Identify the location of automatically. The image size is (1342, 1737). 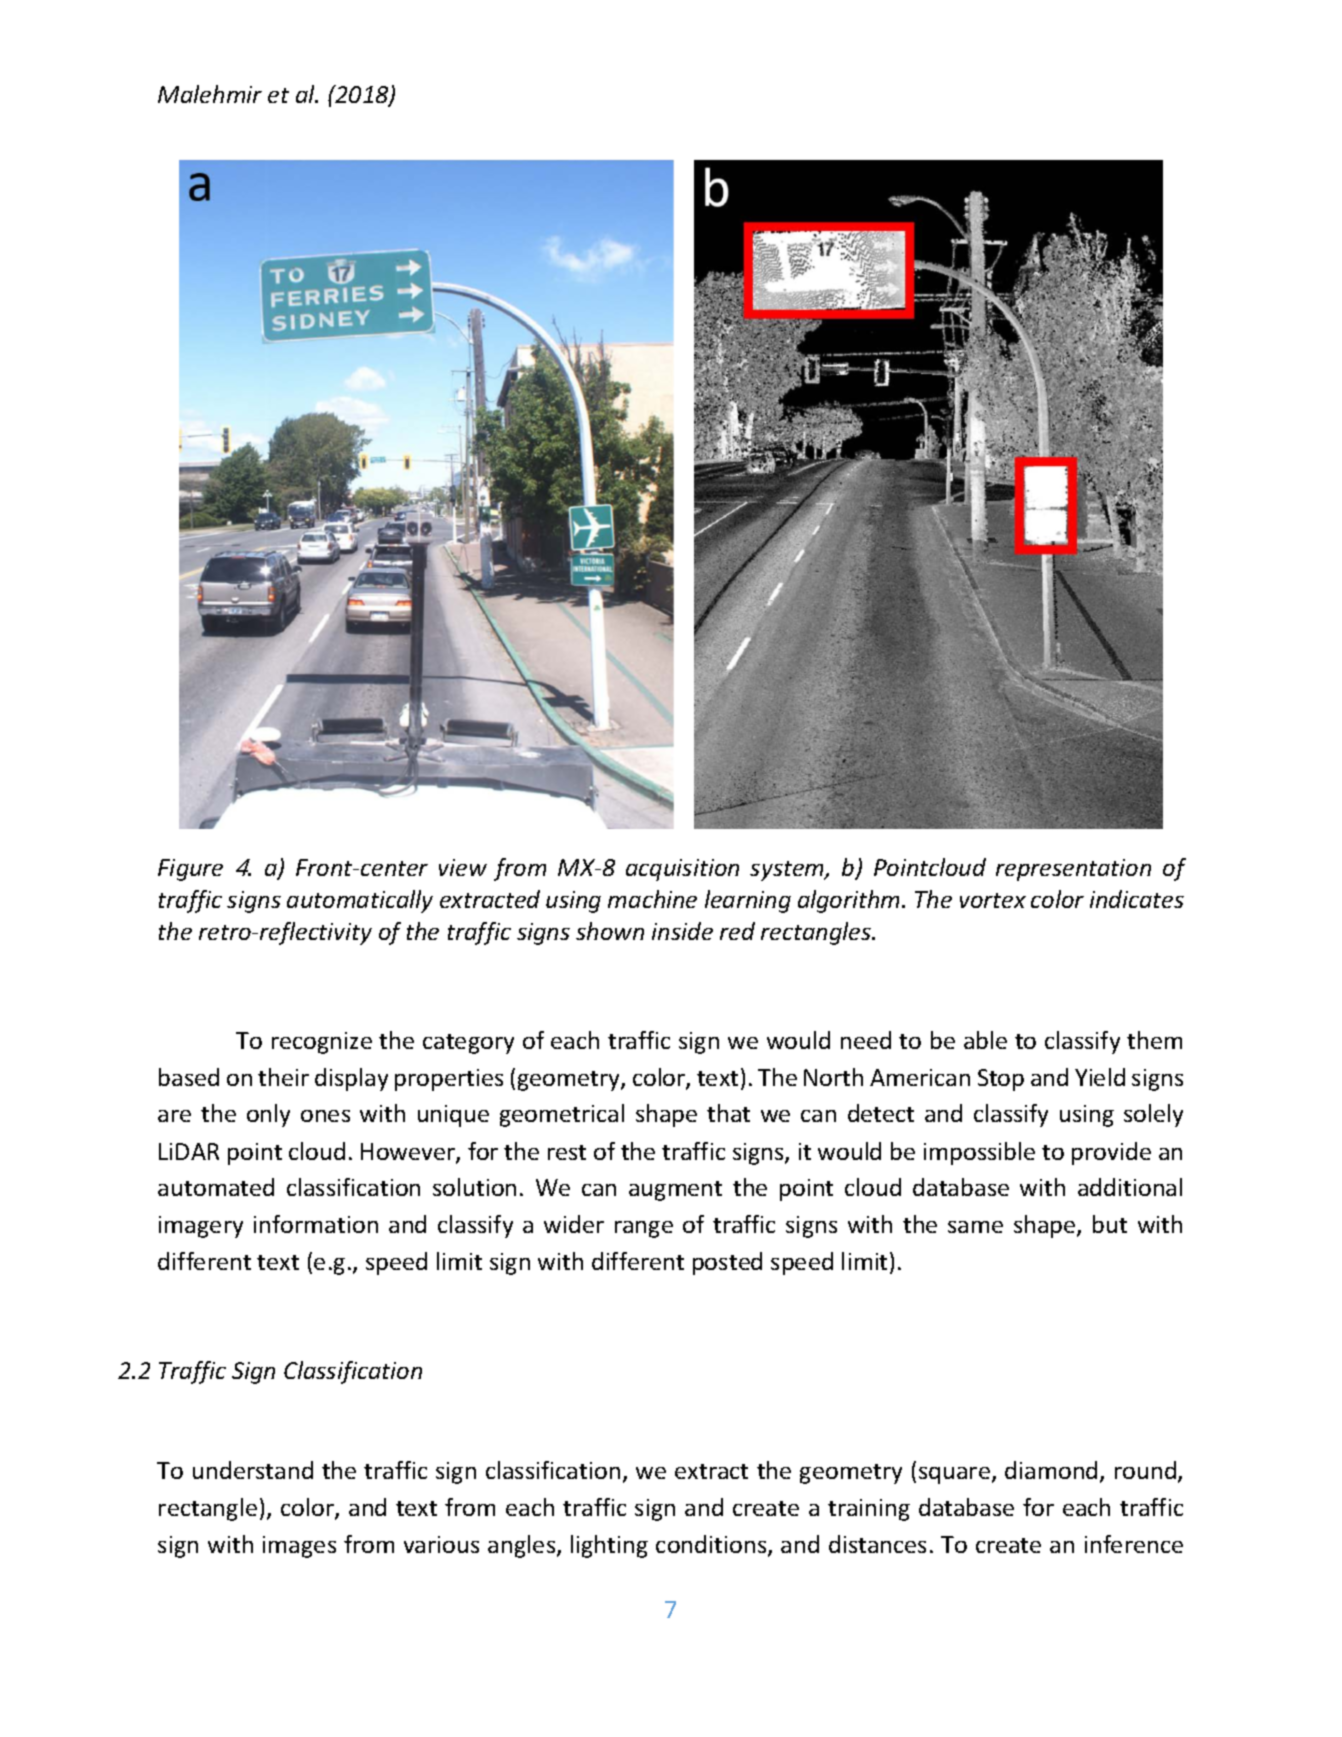
(360, 901).
